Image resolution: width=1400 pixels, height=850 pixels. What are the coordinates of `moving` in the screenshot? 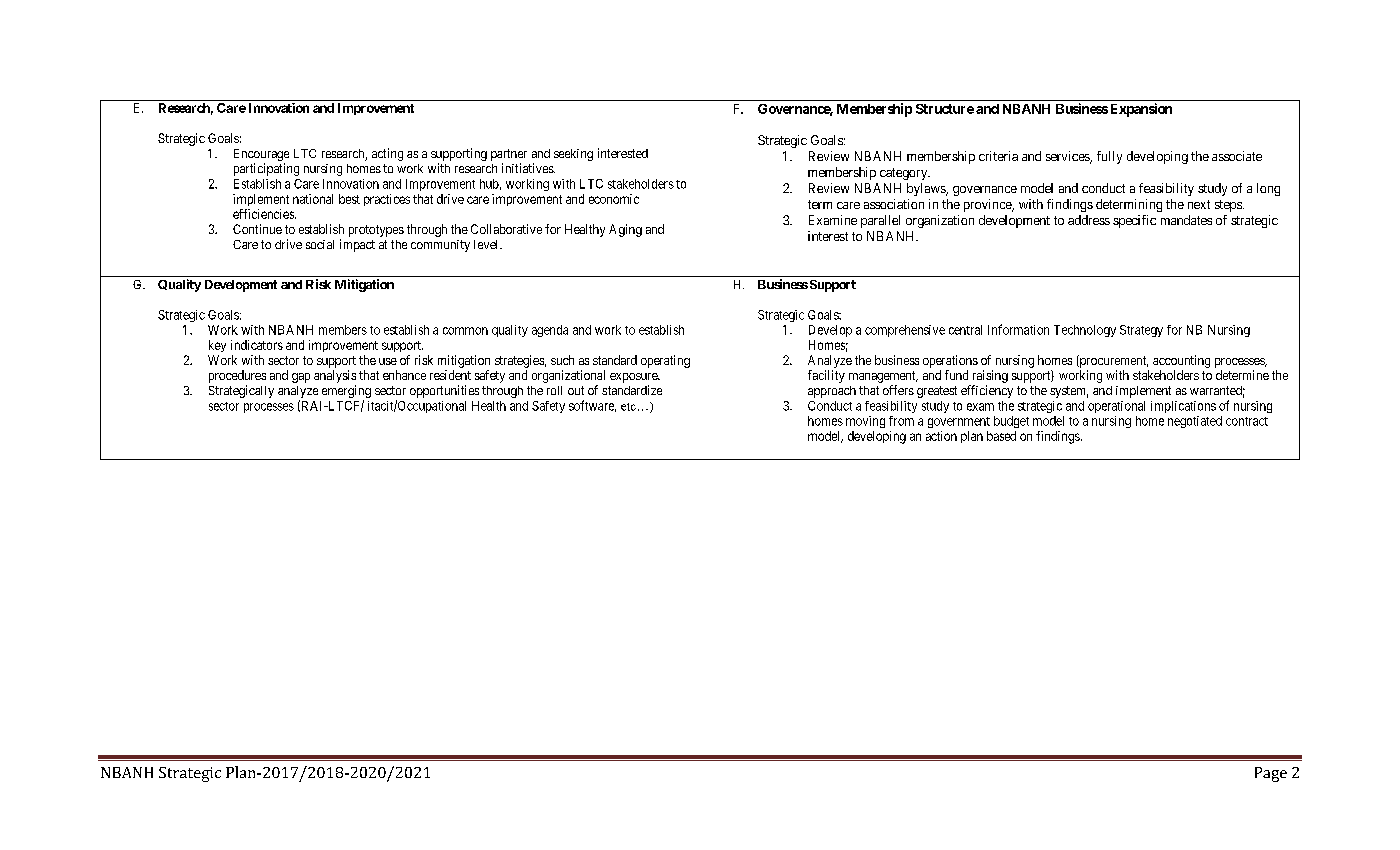 It's located at (865, 422).
